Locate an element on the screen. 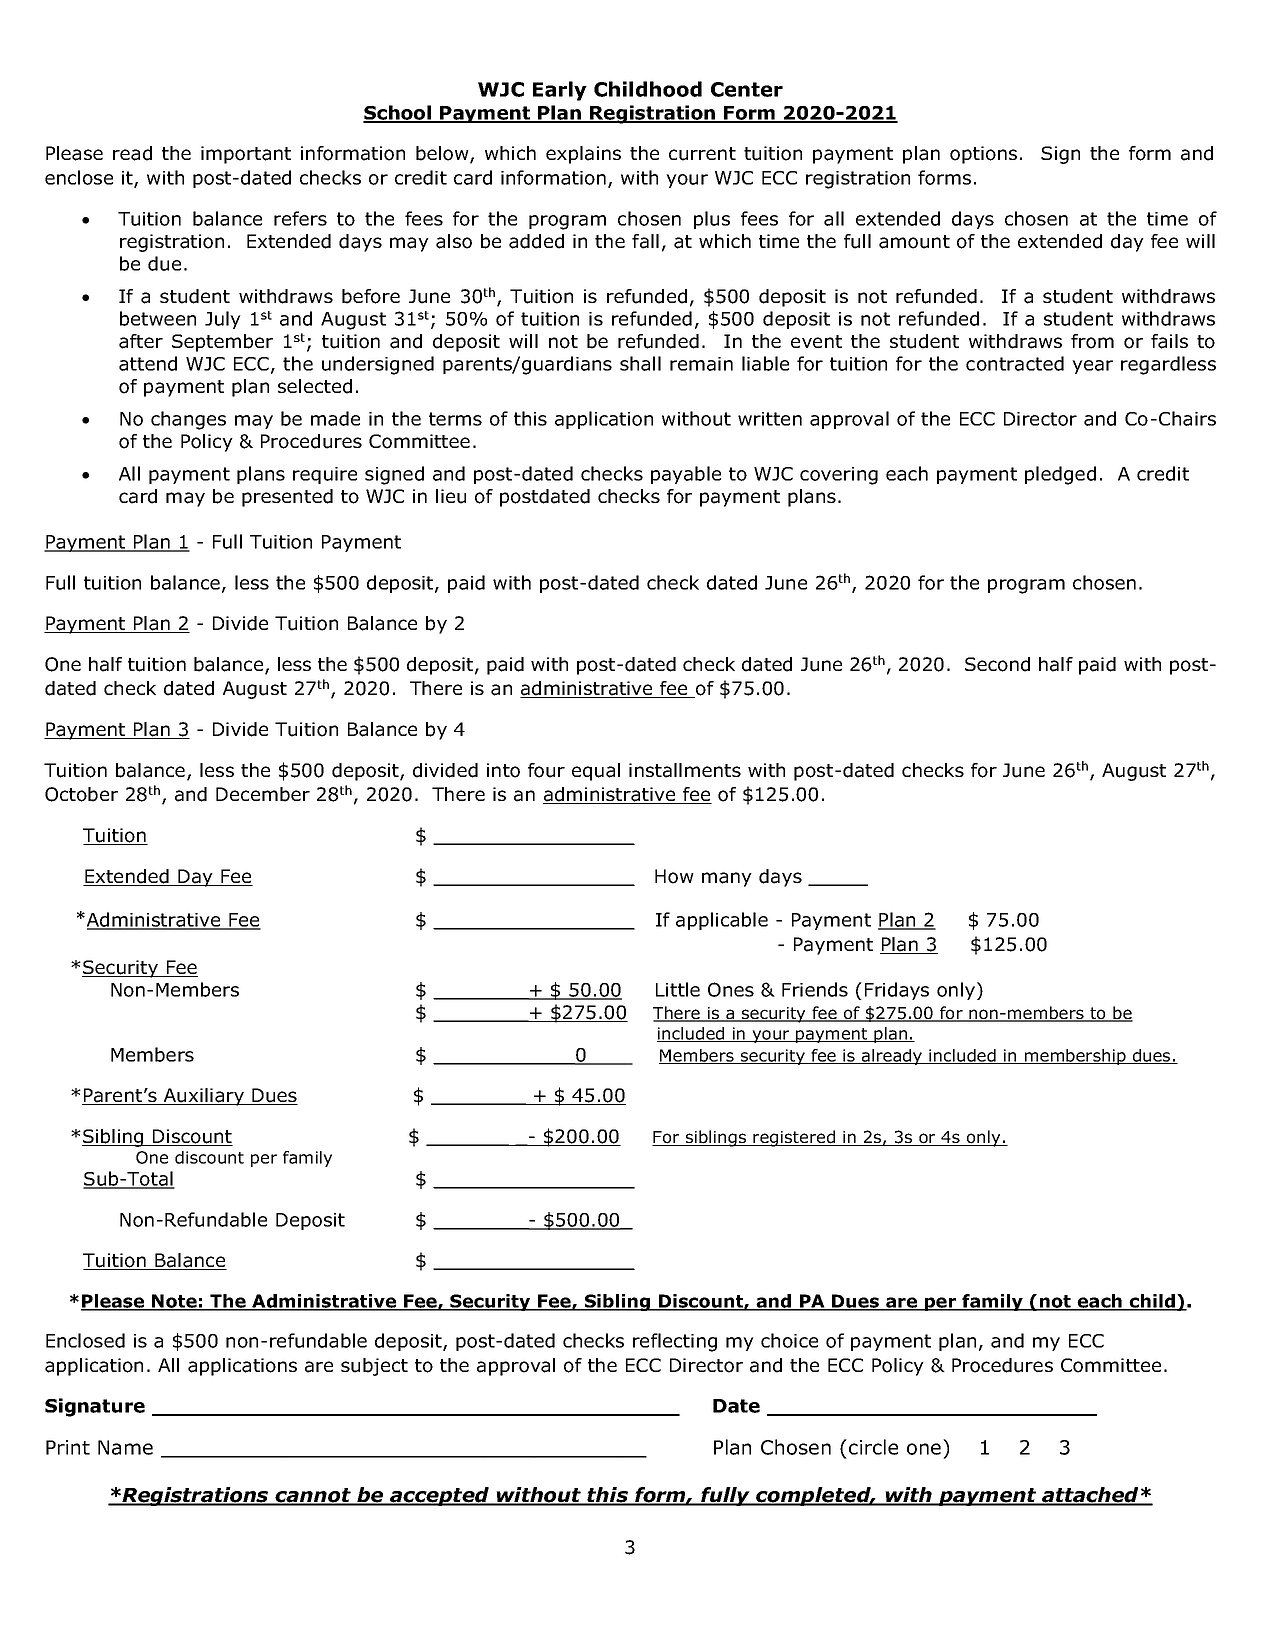 The image size is (1261, 1632). explains is located at coordinates (583, 155).
